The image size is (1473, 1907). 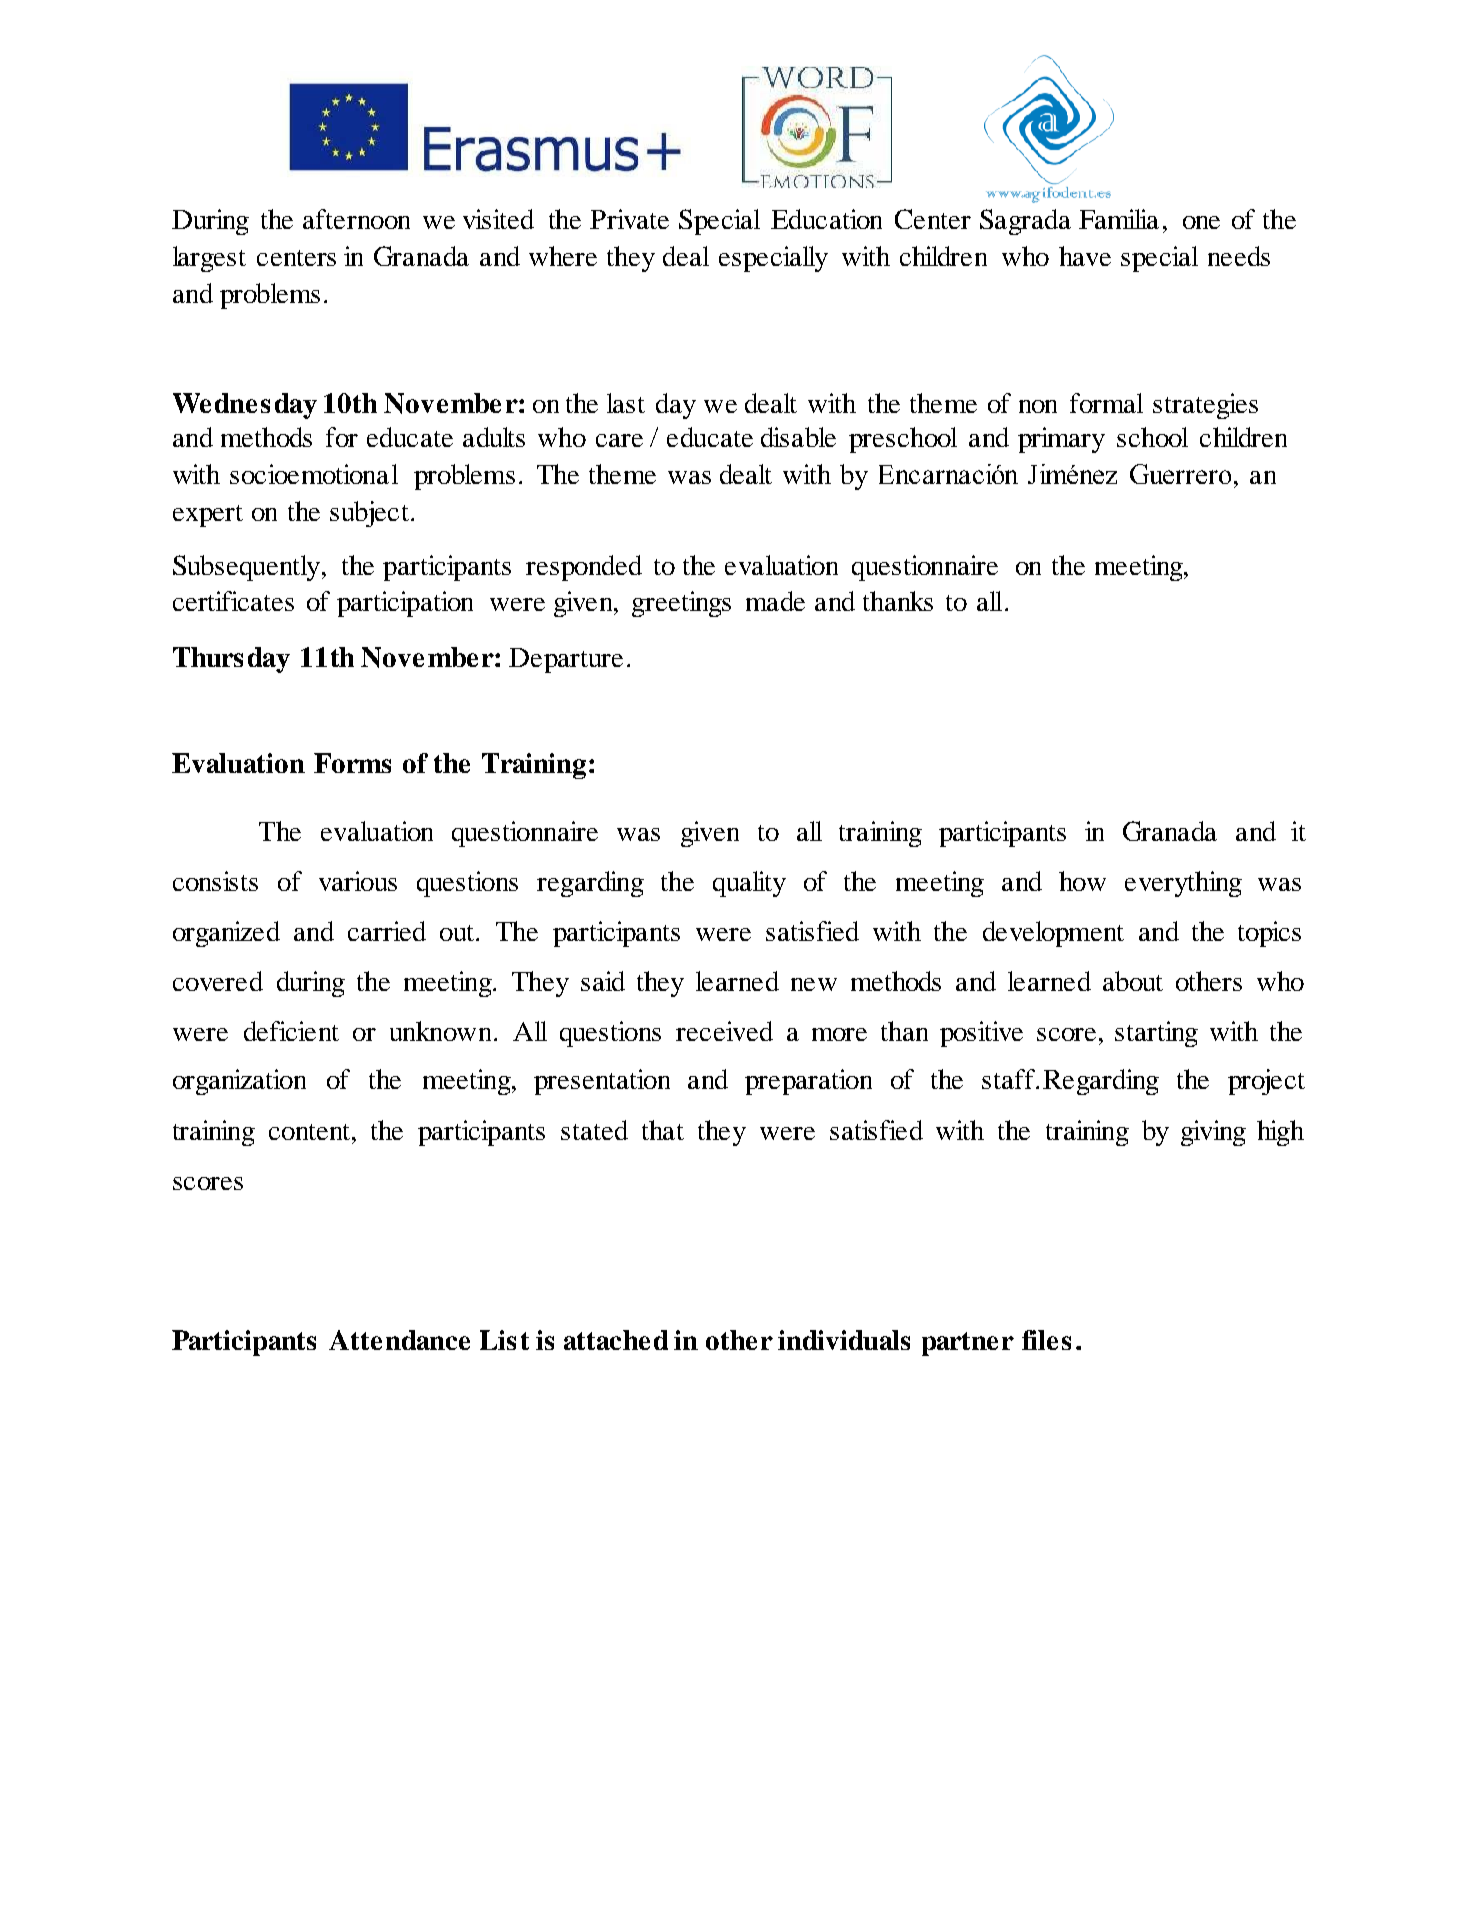 I want to click on afternoon, so click(x=356, y=219).
